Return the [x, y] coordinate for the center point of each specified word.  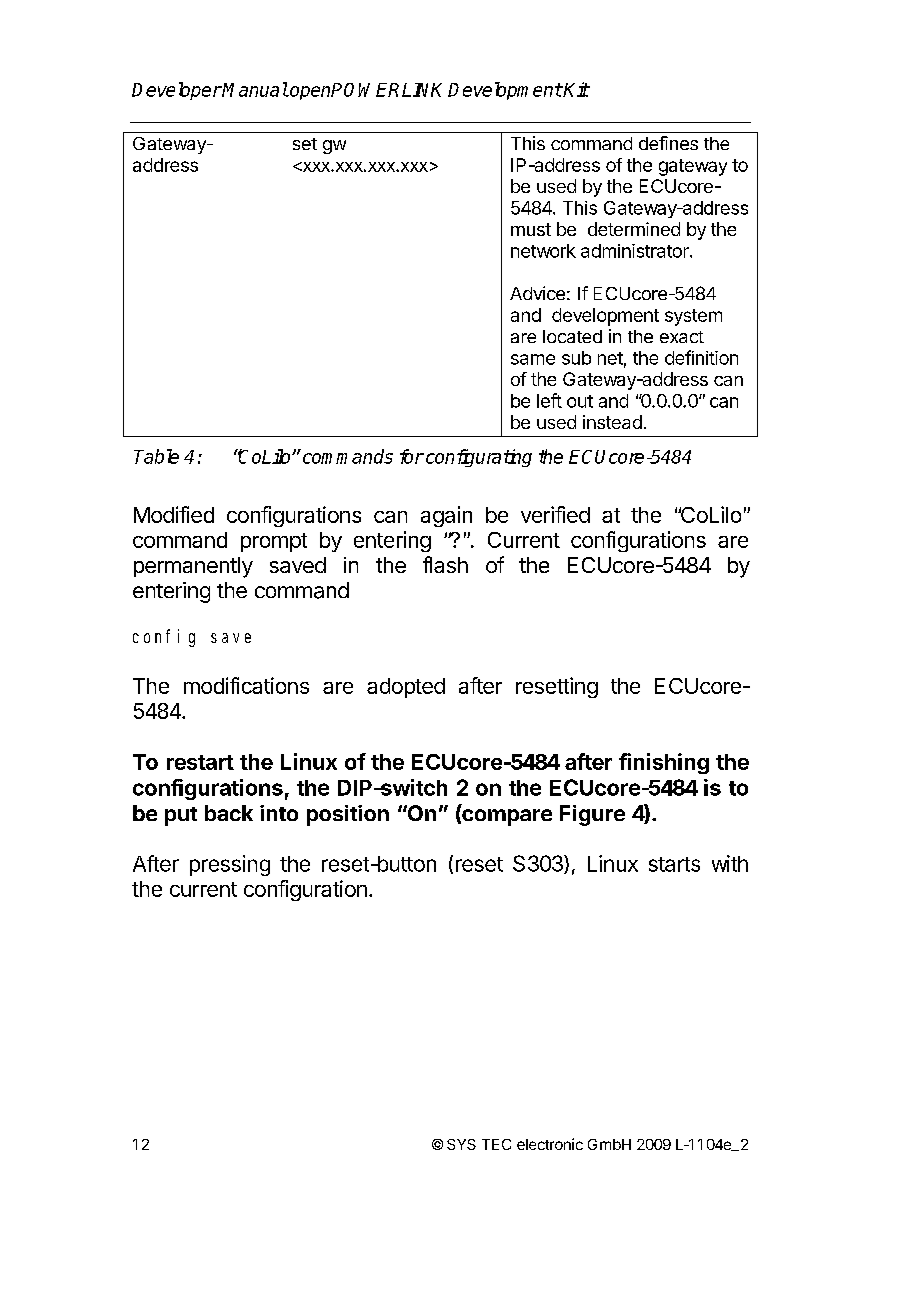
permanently [193, 567]
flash [445, 564]
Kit [575, 89]
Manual [254, 89]
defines [668, 143]
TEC [496, 1144]
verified [555, 514]
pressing [230, 865]
